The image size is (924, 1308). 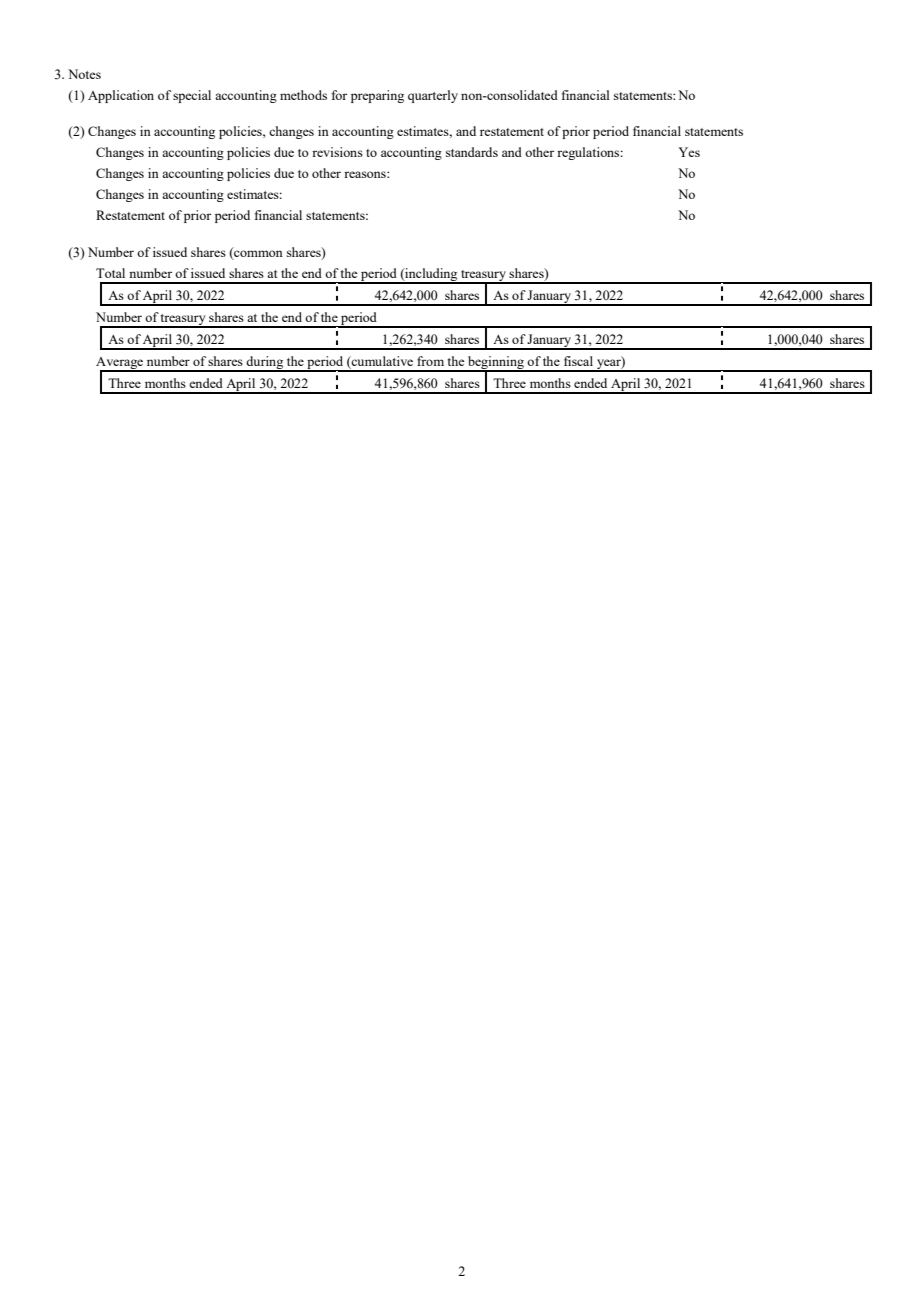 I want to click on standards, so click(x=472, y=152).
